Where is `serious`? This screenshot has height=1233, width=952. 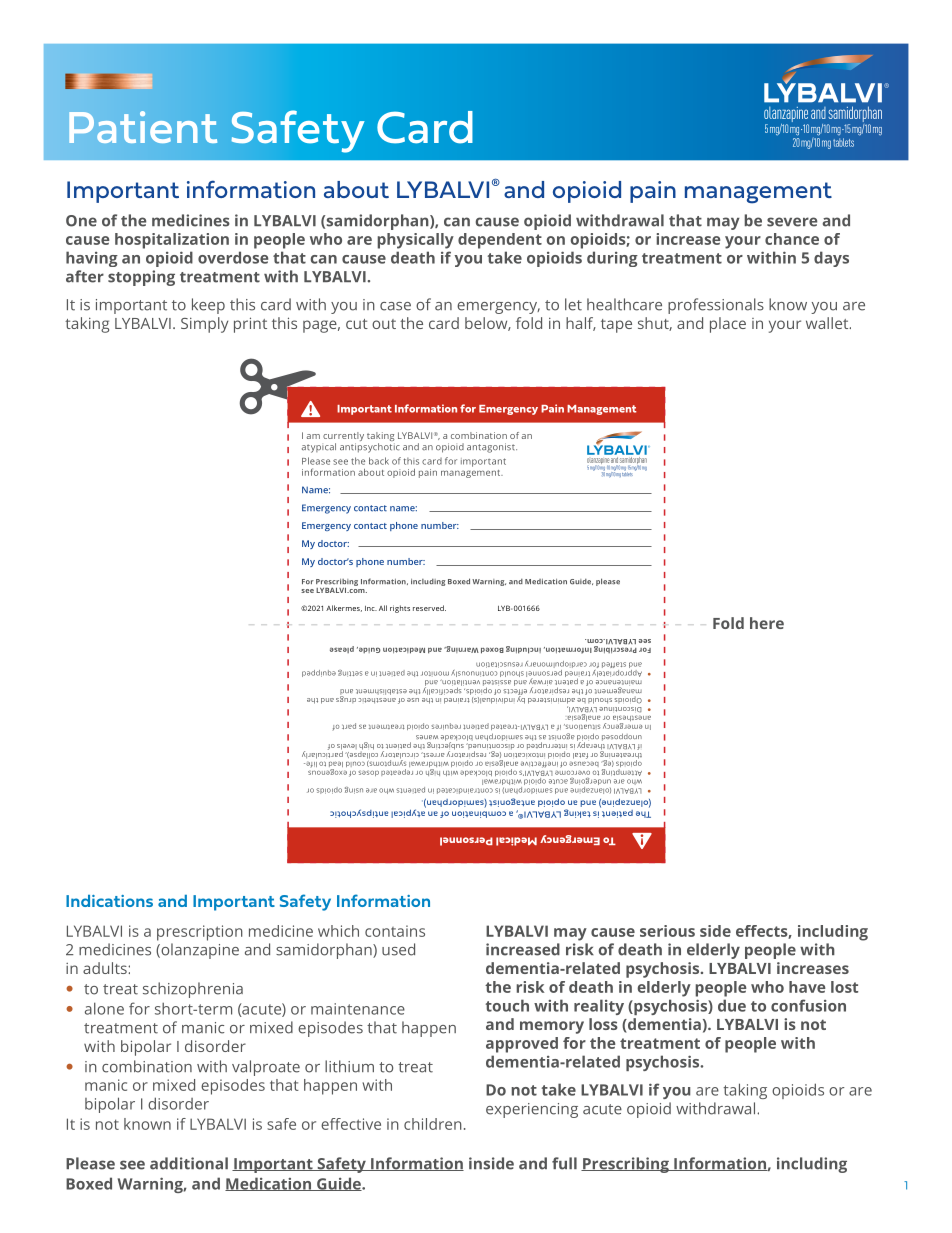 serious is located at coordinates (667, 931).
